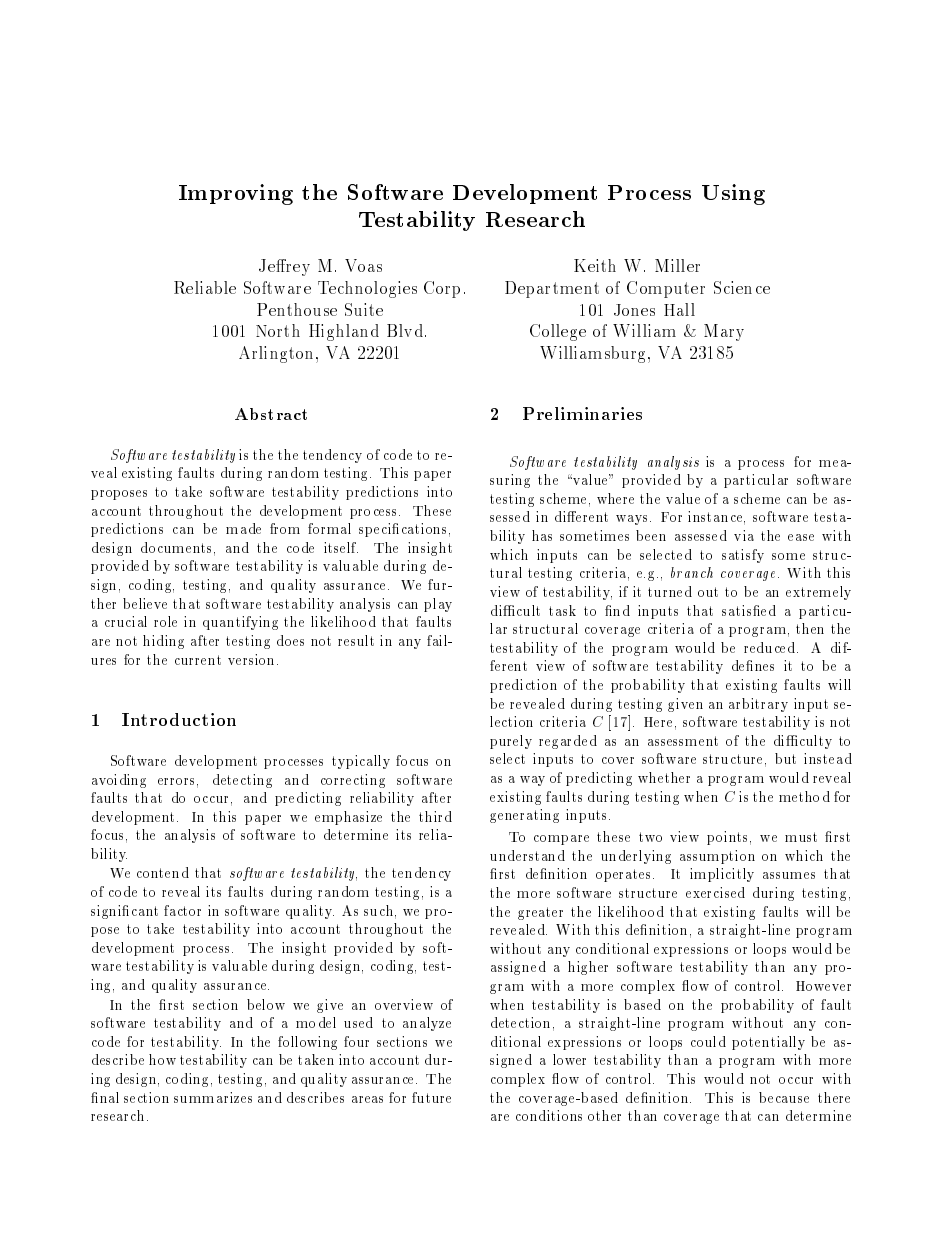  I want to click on exercised, so click(715, 892).
